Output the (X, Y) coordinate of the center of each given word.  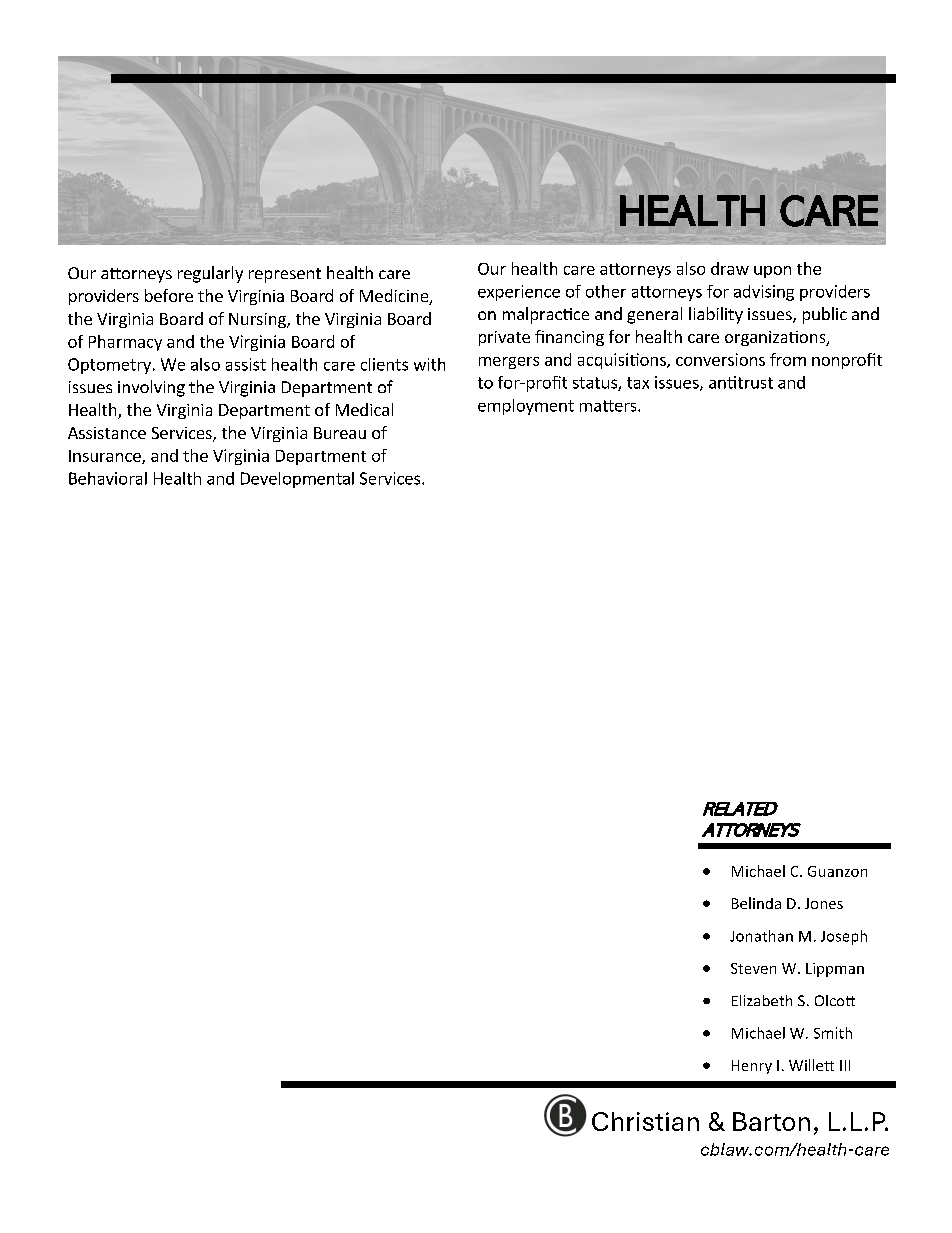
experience (519, 293)
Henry (752, 1067)
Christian (645, 1121)
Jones (824, 903)
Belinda (756, 903)
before (169, 295)
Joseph (844, 937)
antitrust (741, 382)
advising (764, 293)
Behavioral (108, 478)
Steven (753, 968)
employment (526, 407)
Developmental (297, 480)
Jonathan (761, 936)
